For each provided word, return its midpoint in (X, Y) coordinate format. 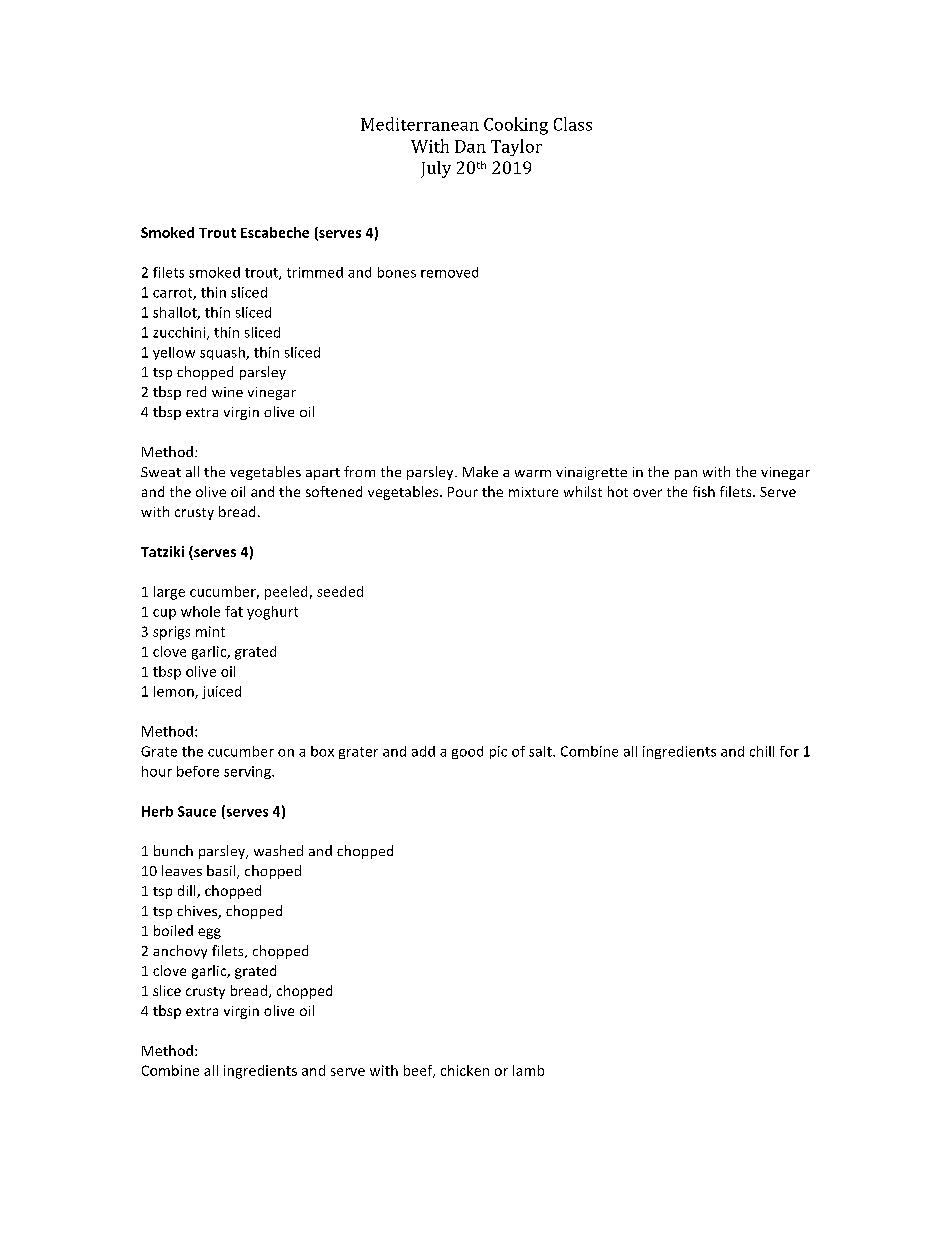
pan (686, 475)
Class (573, 124)
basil (222, 872)
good (467, 752)
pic (498, 752)
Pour (463, 492)
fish (704, 491)
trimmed (315, 272)
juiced (221, 692)
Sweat (161, 472)
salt (541, 751)
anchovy (180, 952)
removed (449, 272)
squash (223, 353)
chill (762, 751)
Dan (470, 146)
